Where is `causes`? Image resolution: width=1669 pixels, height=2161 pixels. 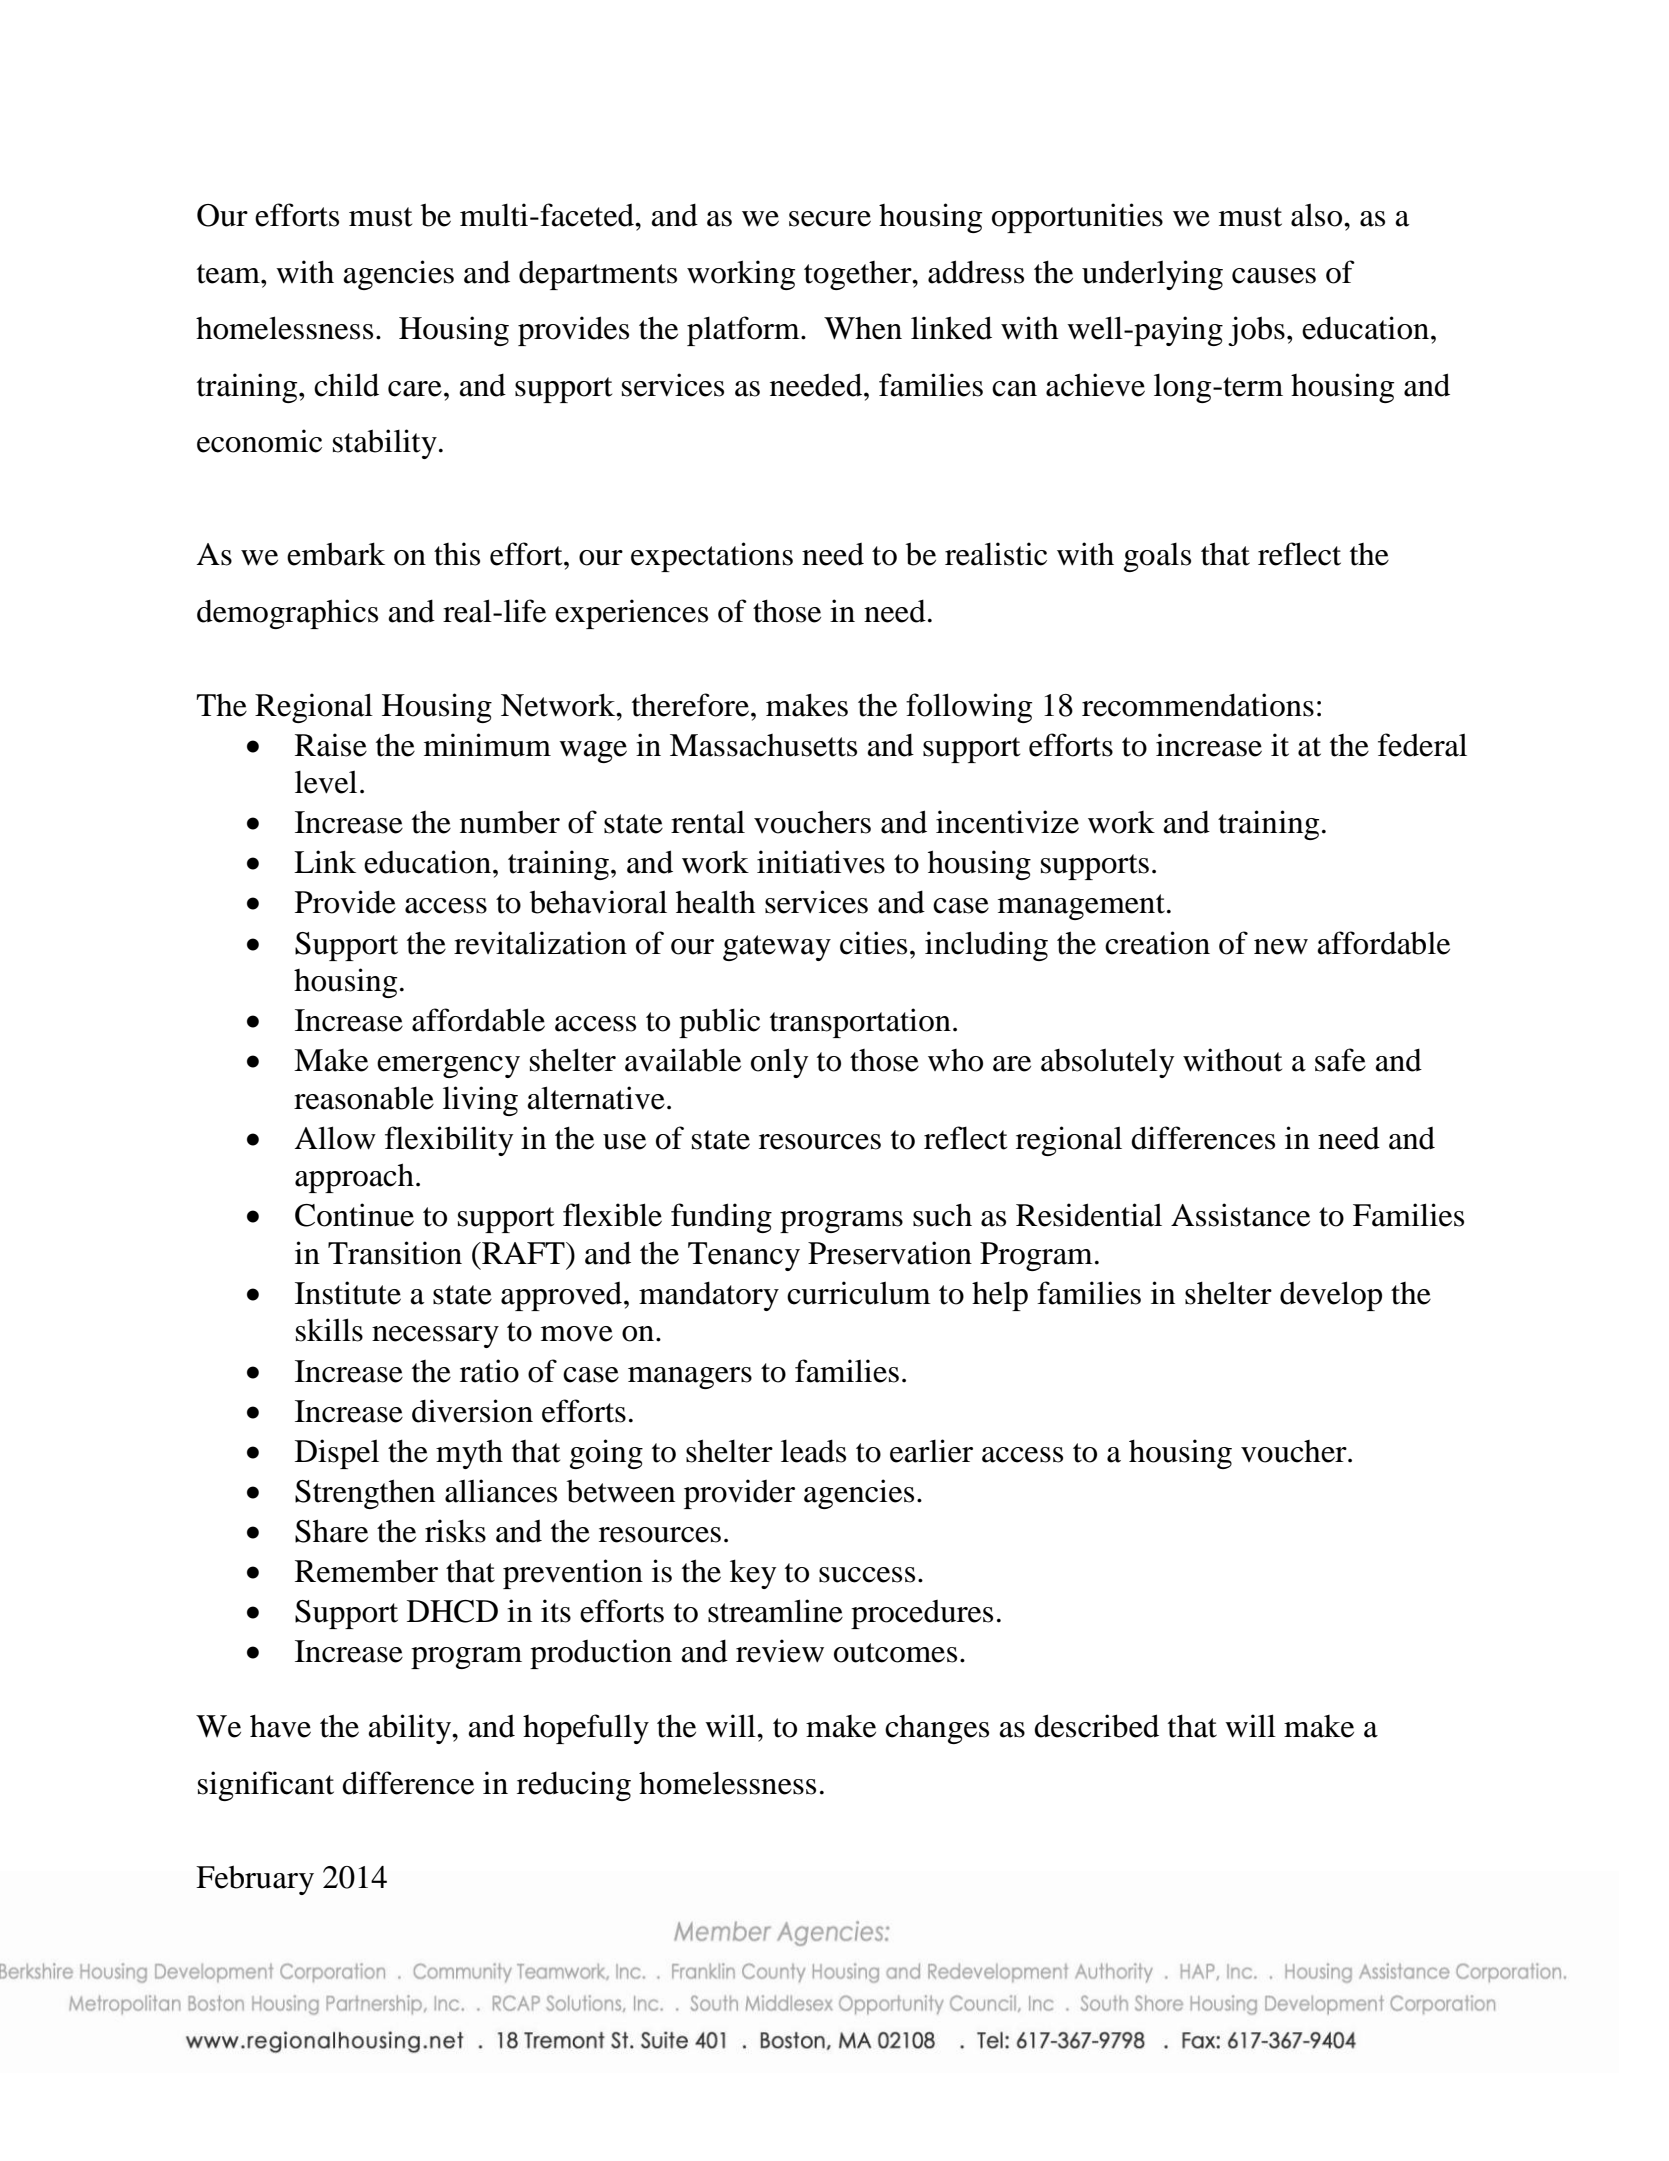
causes is located at coordinates (1274, 276).
